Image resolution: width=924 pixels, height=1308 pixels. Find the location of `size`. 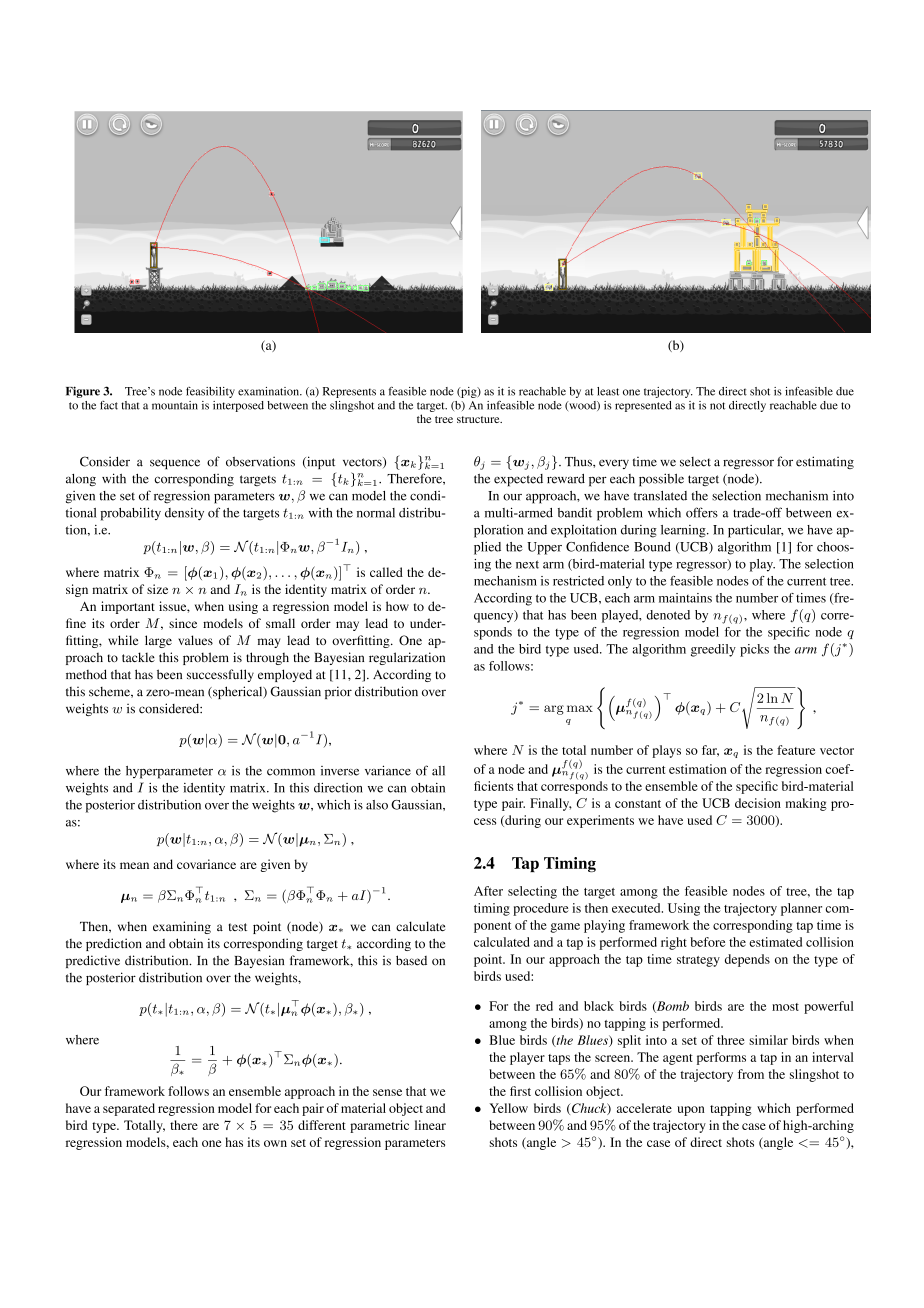

size is located at coordinates (157, 589).
